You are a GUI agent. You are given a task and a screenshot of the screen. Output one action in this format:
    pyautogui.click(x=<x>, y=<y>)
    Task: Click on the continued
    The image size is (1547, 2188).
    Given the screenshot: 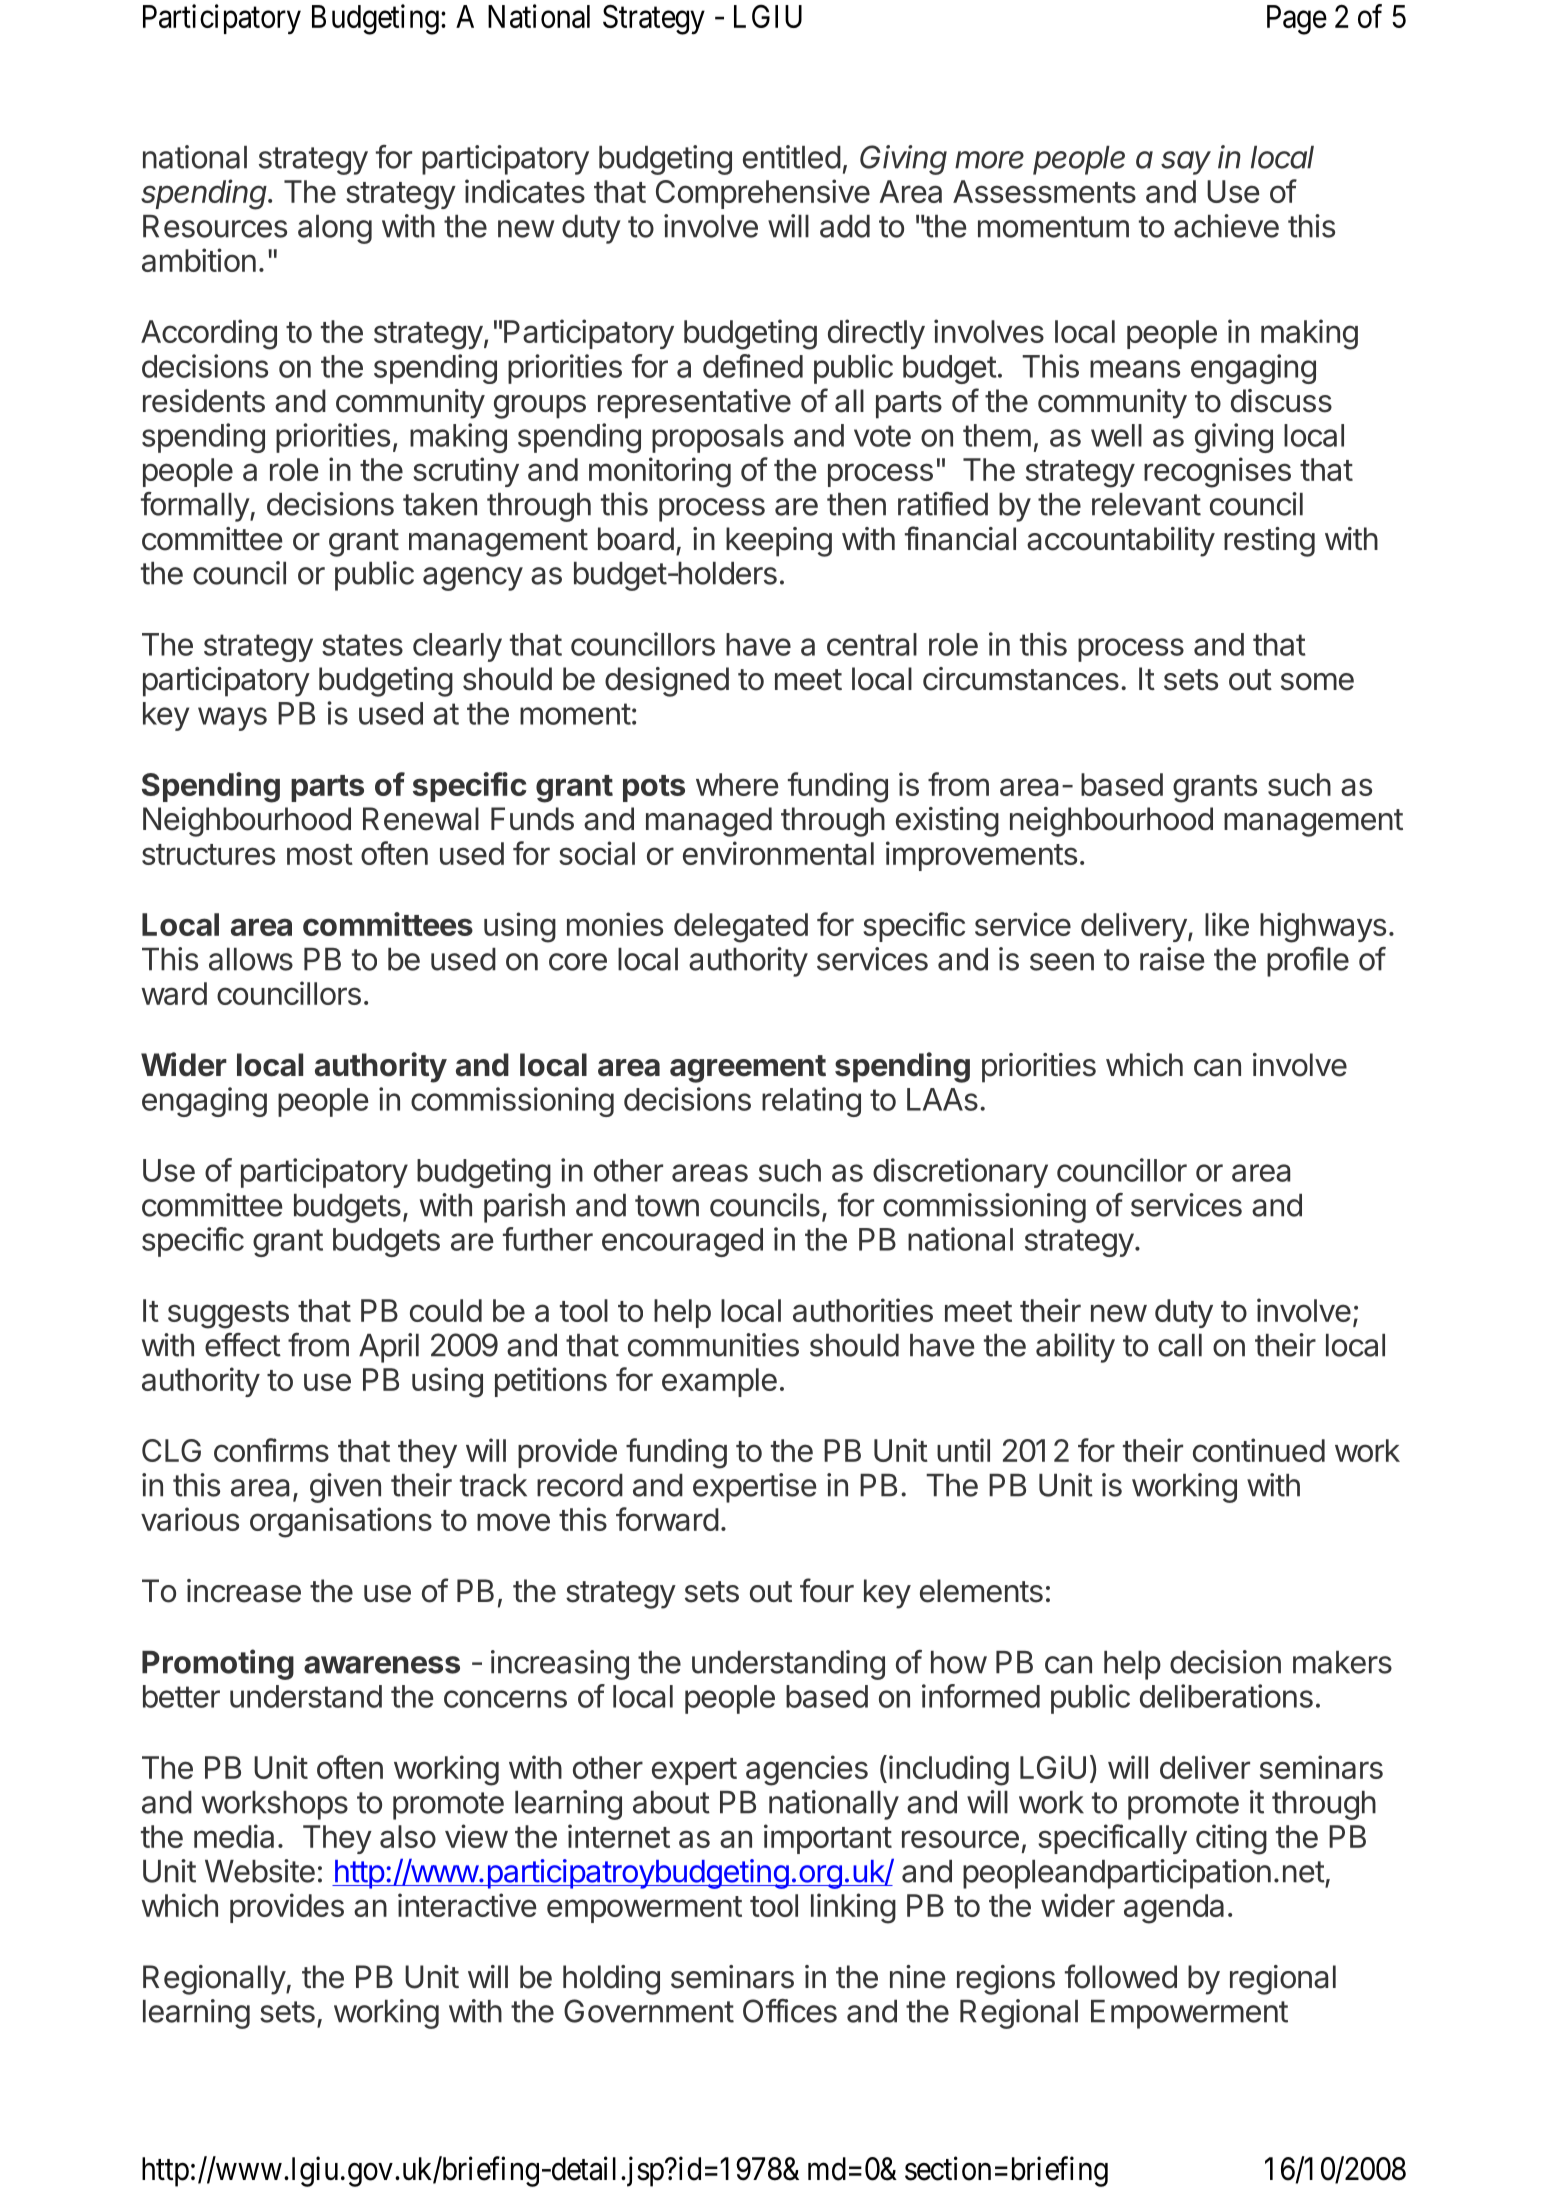 What is the action you would take?
    pyautogui.click(x=1259, y=1450)
